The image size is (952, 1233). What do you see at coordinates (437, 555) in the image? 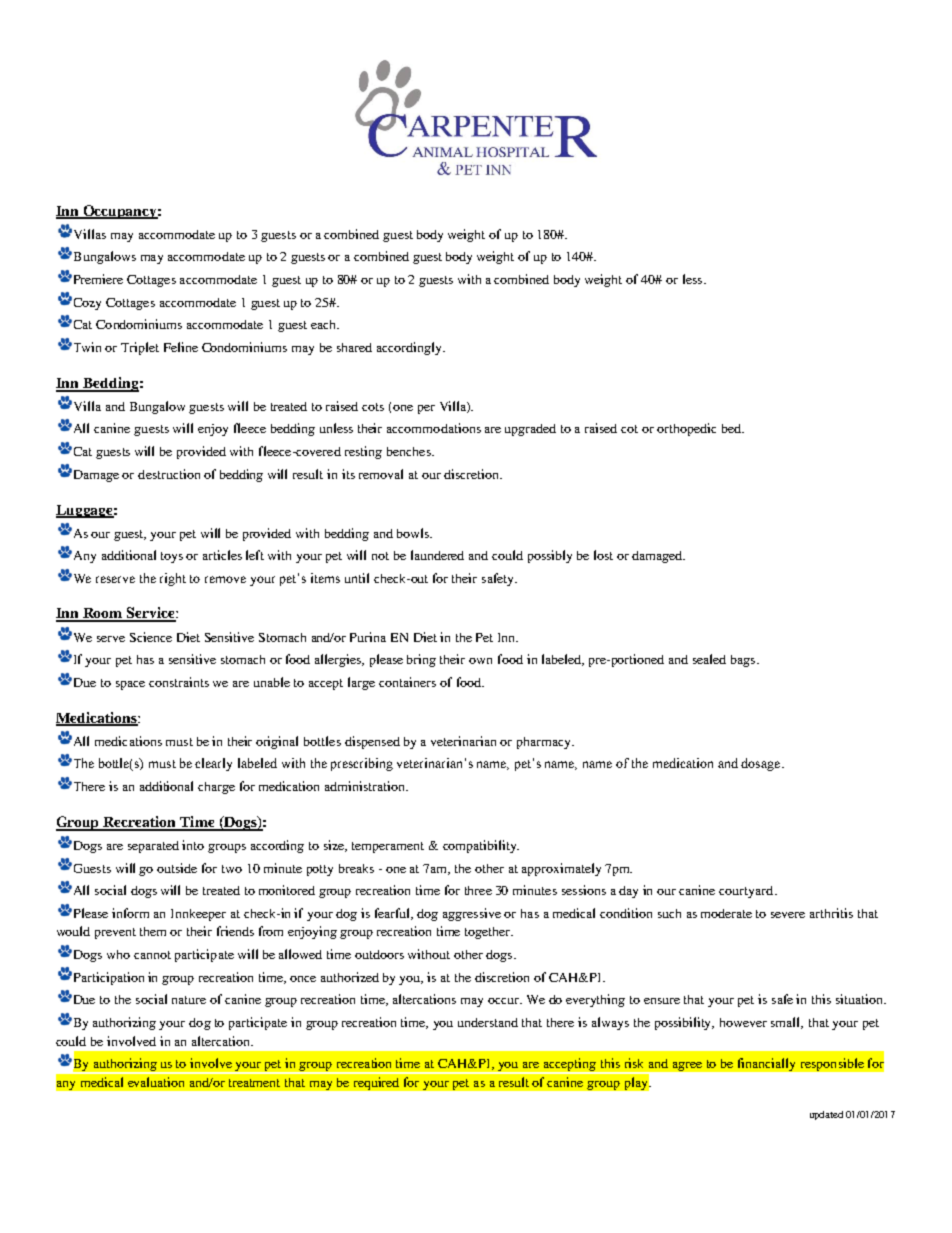
I see `laundered` at bounding box center [437, 555].
